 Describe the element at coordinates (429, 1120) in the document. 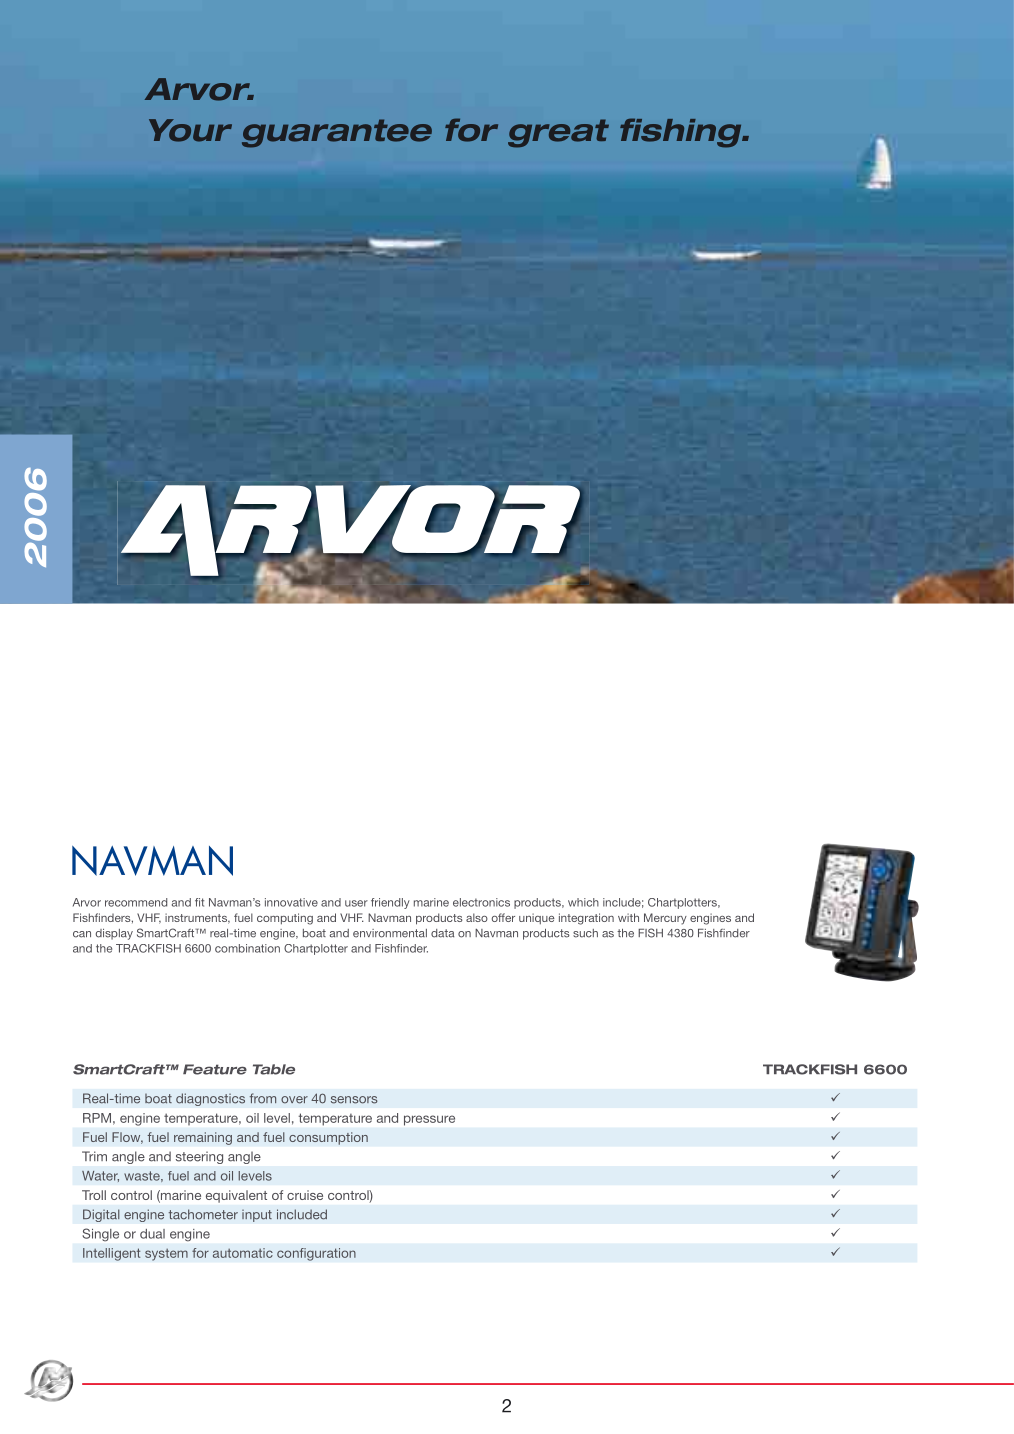

I see `pressure` at that location.
